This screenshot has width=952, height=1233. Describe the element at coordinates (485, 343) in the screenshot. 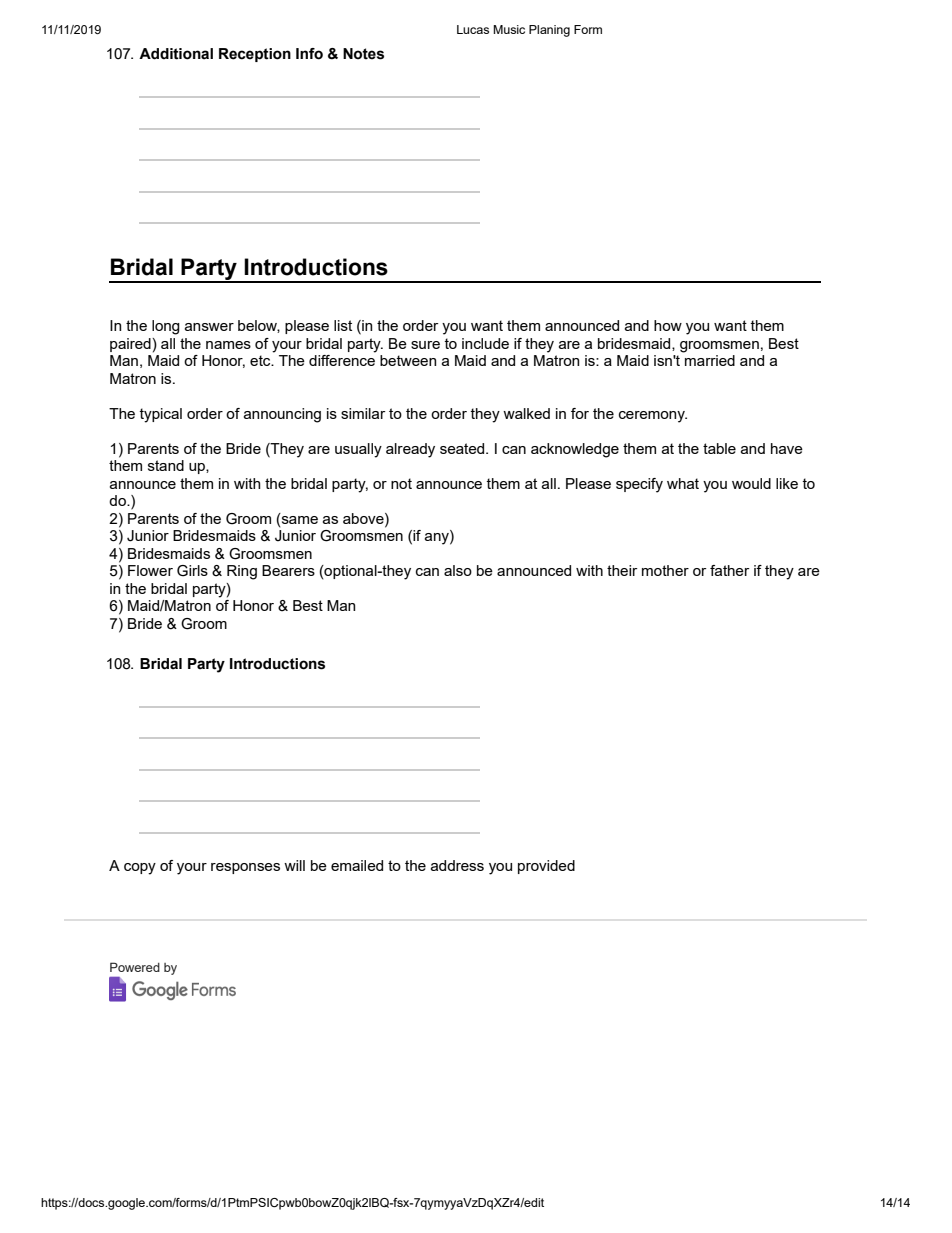

I see `include` at that location.
